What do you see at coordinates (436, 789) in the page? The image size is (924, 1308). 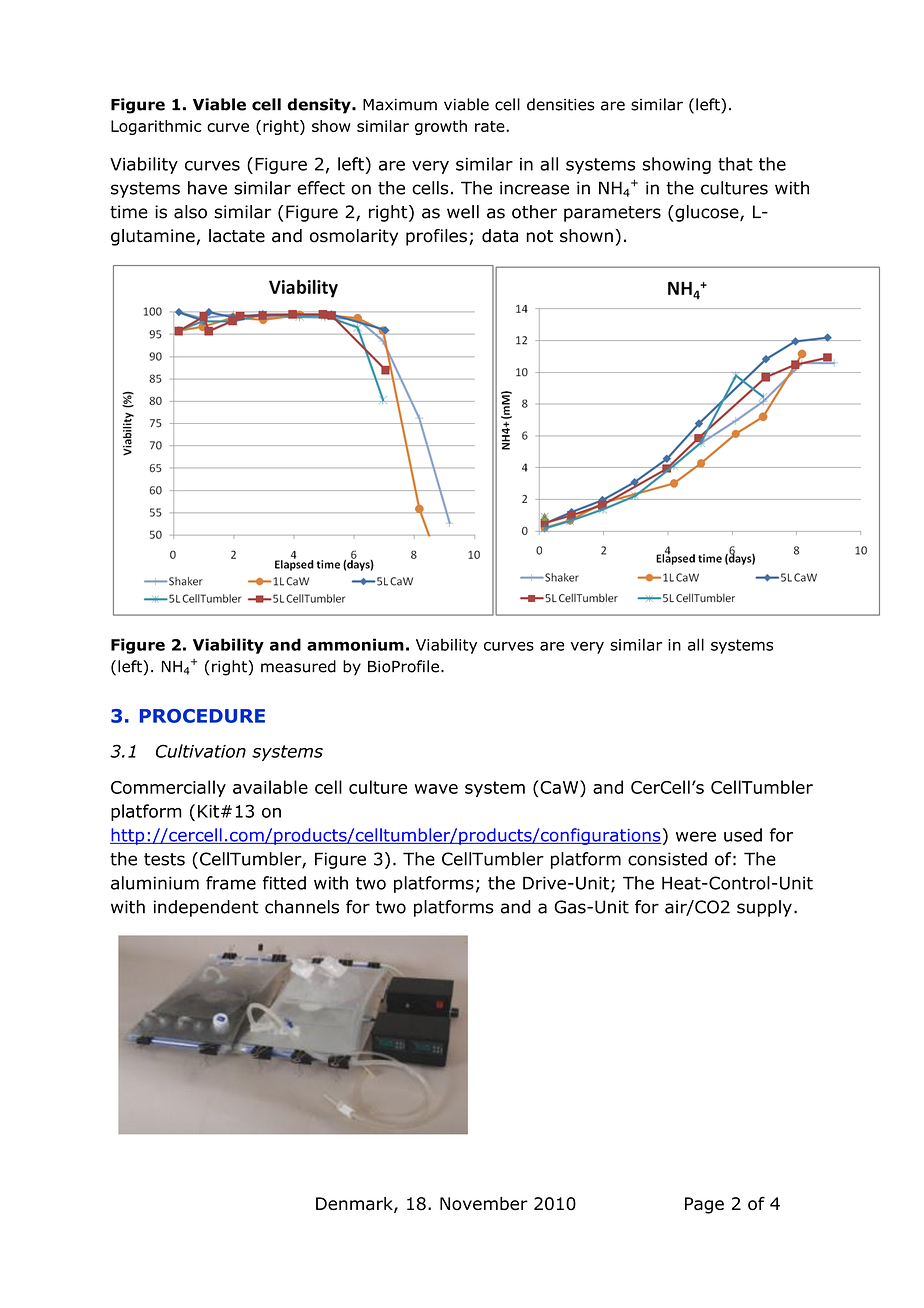 I see `wave` at bounding box center [436, 789].
